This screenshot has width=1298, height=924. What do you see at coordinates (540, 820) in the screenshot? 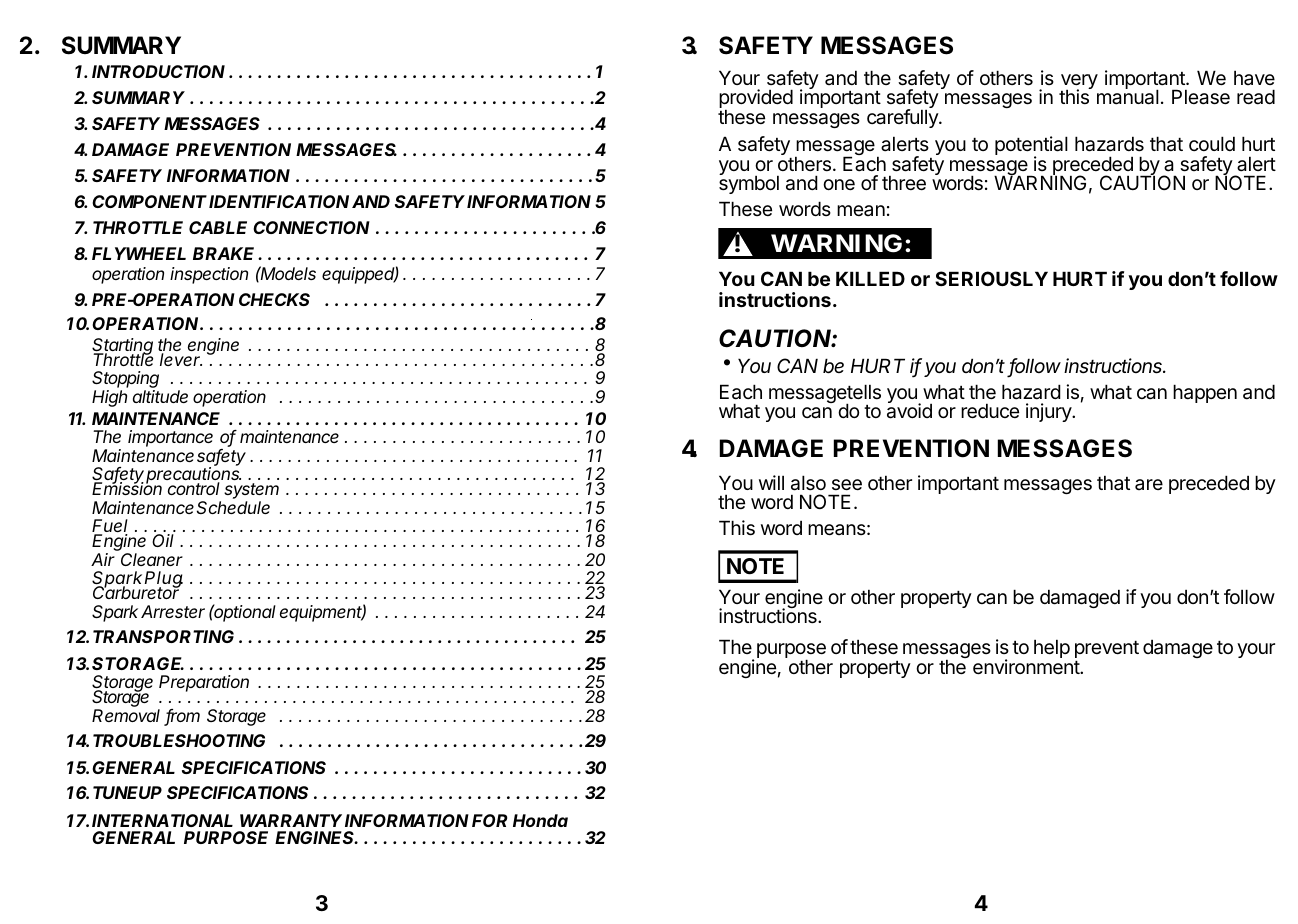
I see `Honda` at bounding box center [540, 820].
